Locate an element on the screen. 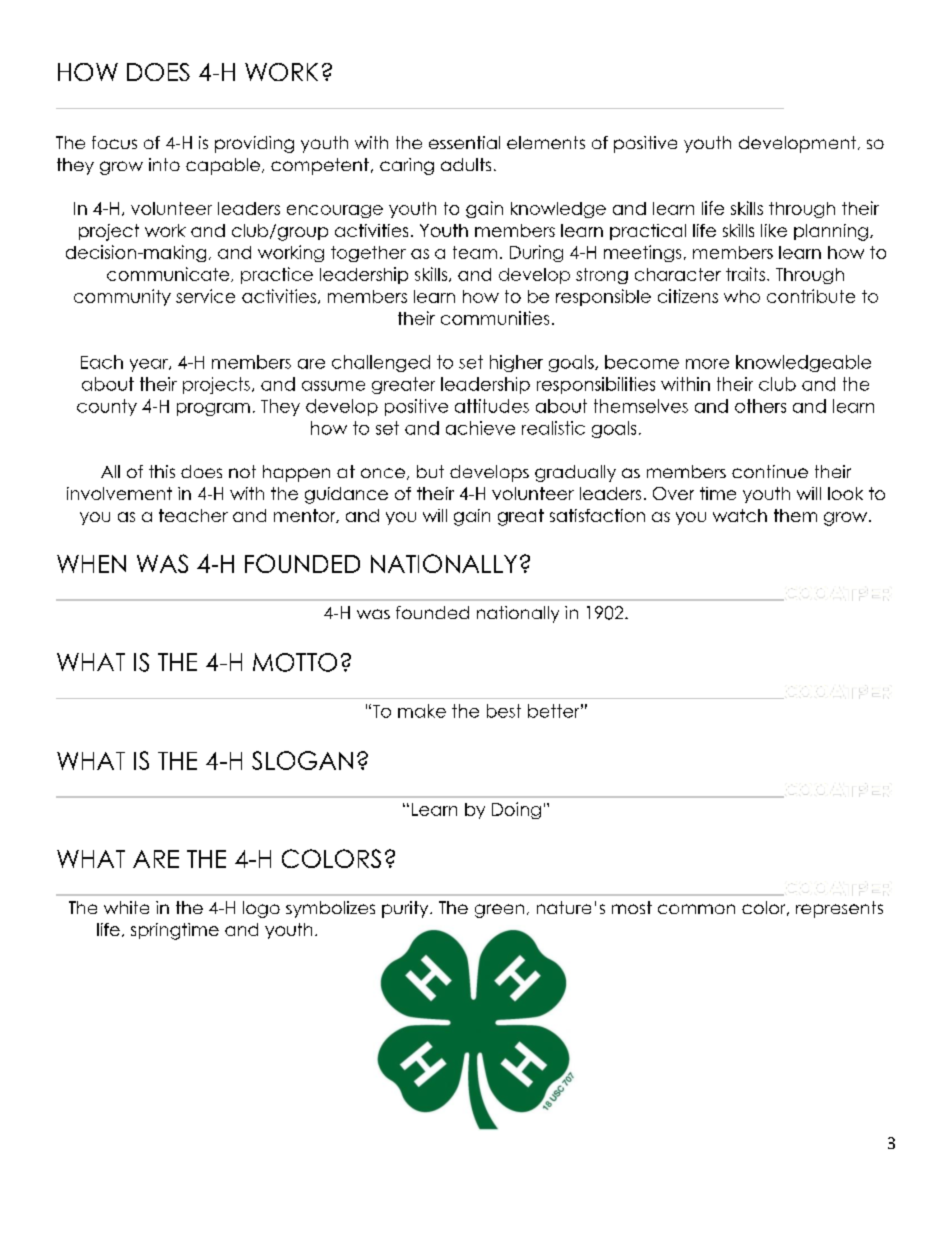  into is located at coordinates (164, 164).
